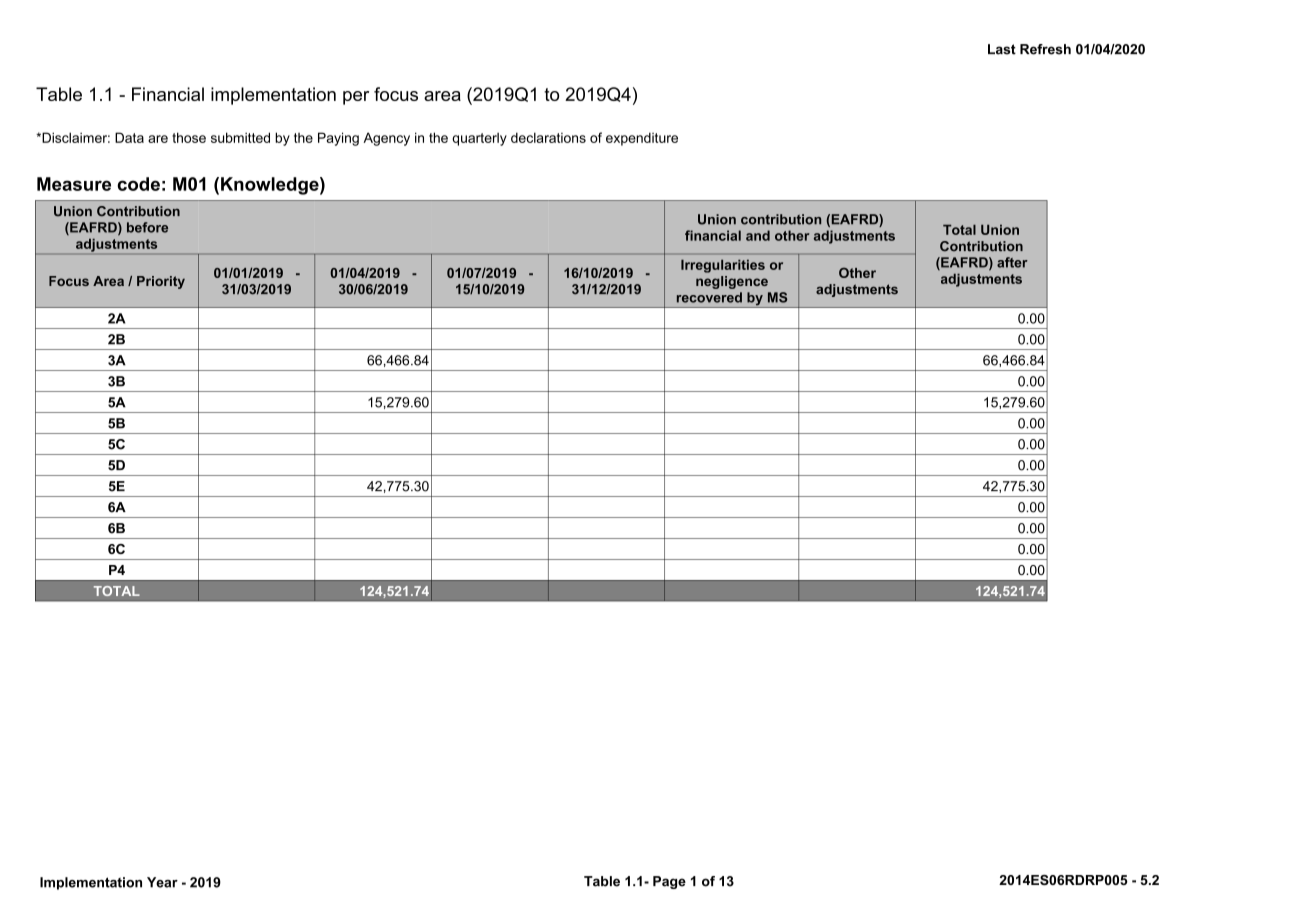 Image resolution: width=1308 pixels, height=924 pixels. Describe the element at coordinates (1002, 49) in the image. I see `Last` at that location.
